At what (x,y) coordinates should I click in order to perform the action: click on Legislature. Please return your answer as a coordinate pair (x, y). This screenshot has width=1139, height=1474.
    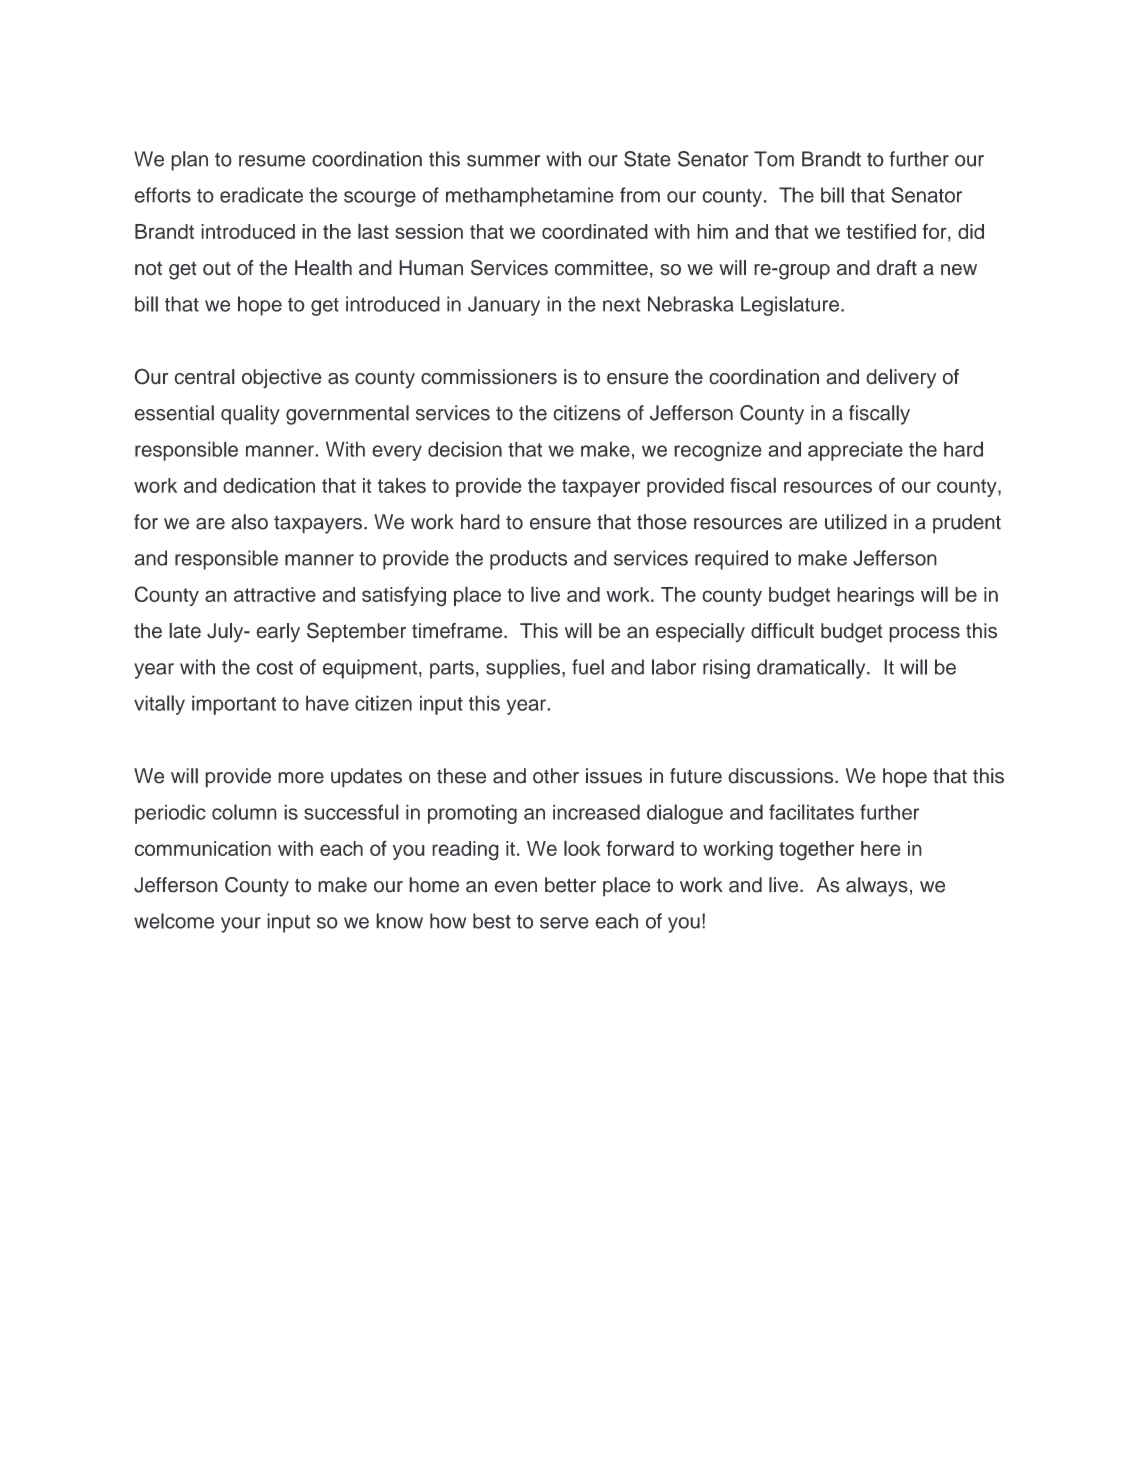
    Looking at the image, I should click on (790, 306).
